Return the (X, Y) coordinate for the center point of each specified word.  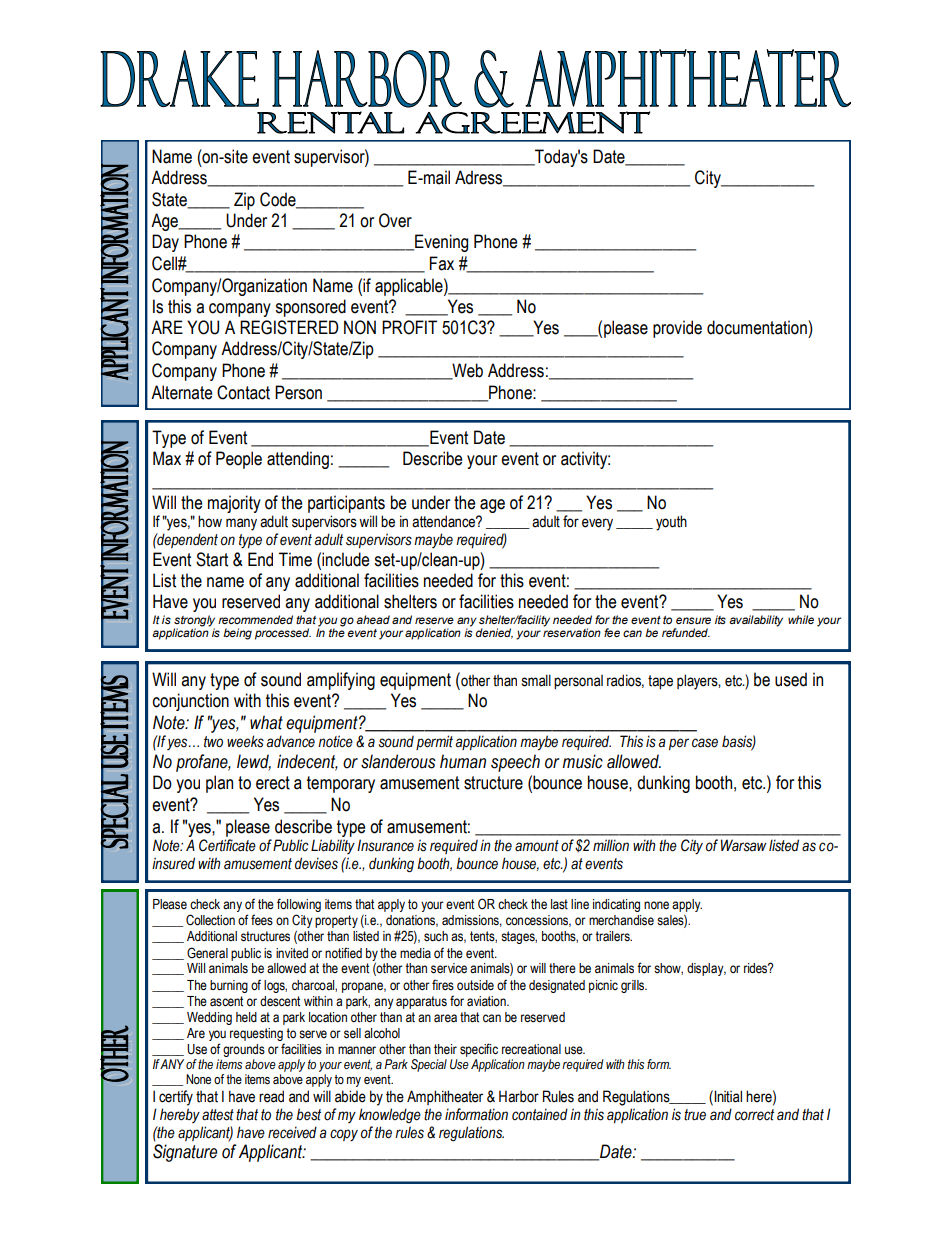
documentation (758, 327)
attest (218, 1115)
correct (754, 1115)
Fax (442, 263)
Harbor (519, 1096)
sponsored (310, 308)
